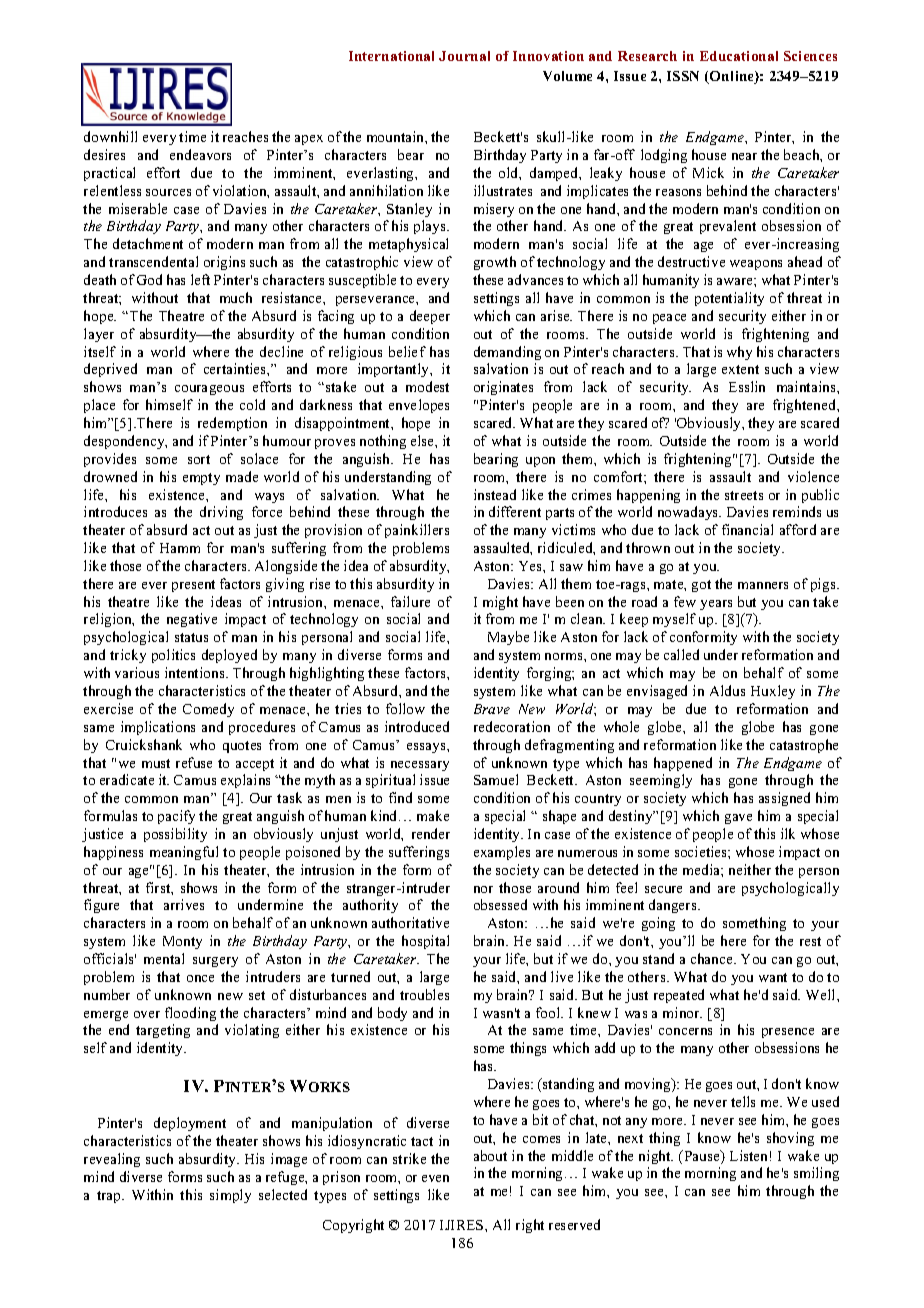 This screenshot has width=924, height=1308. What do you see at coordinates (199, 459) in the screenshot?
I see `sort` at bounding box center [199, 459].
